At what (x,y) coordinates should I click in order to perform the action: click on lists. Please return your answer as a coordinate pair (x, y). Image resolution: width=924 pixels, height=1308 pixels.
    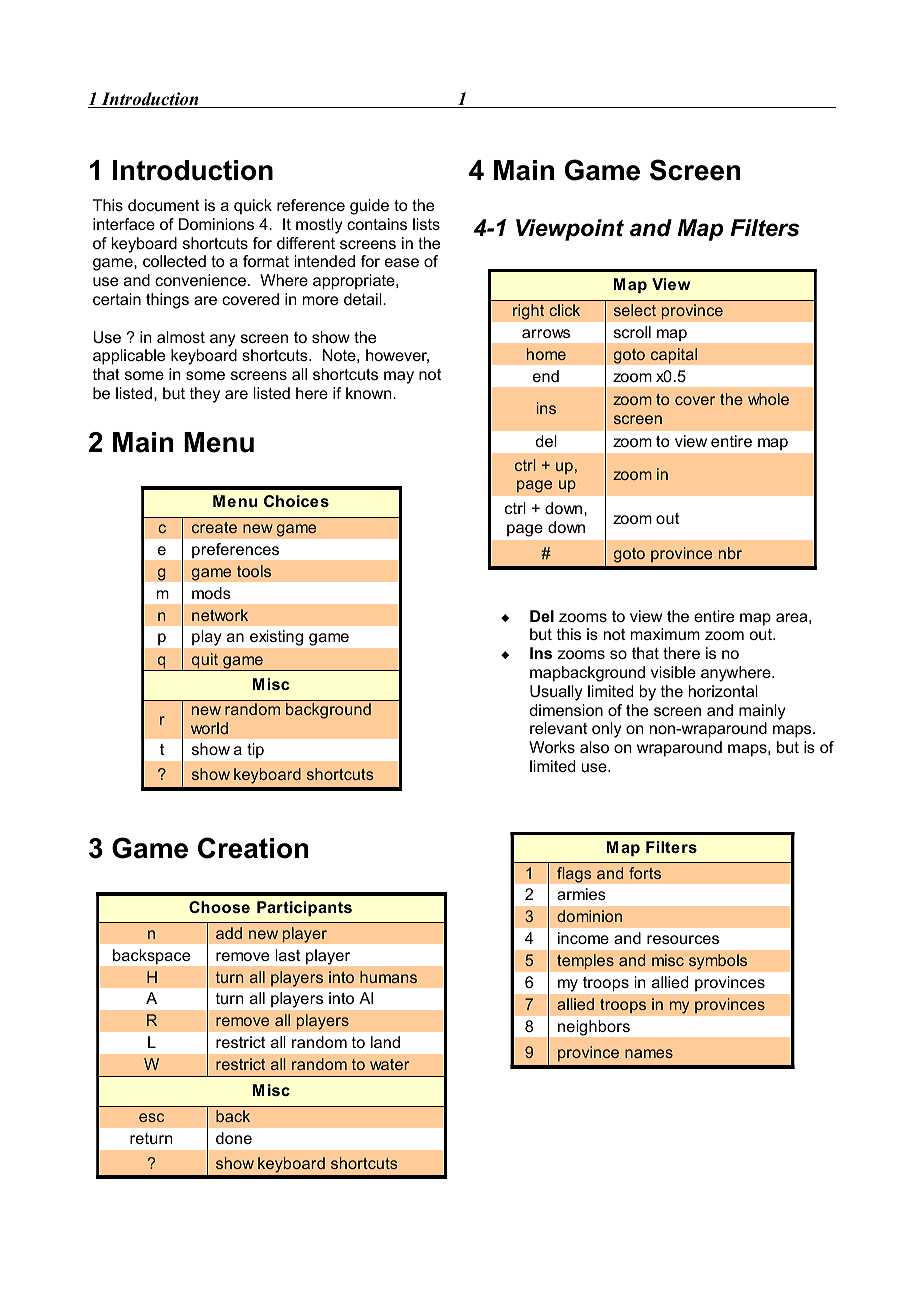
    Looking at the image, I should click on (426, 224).
